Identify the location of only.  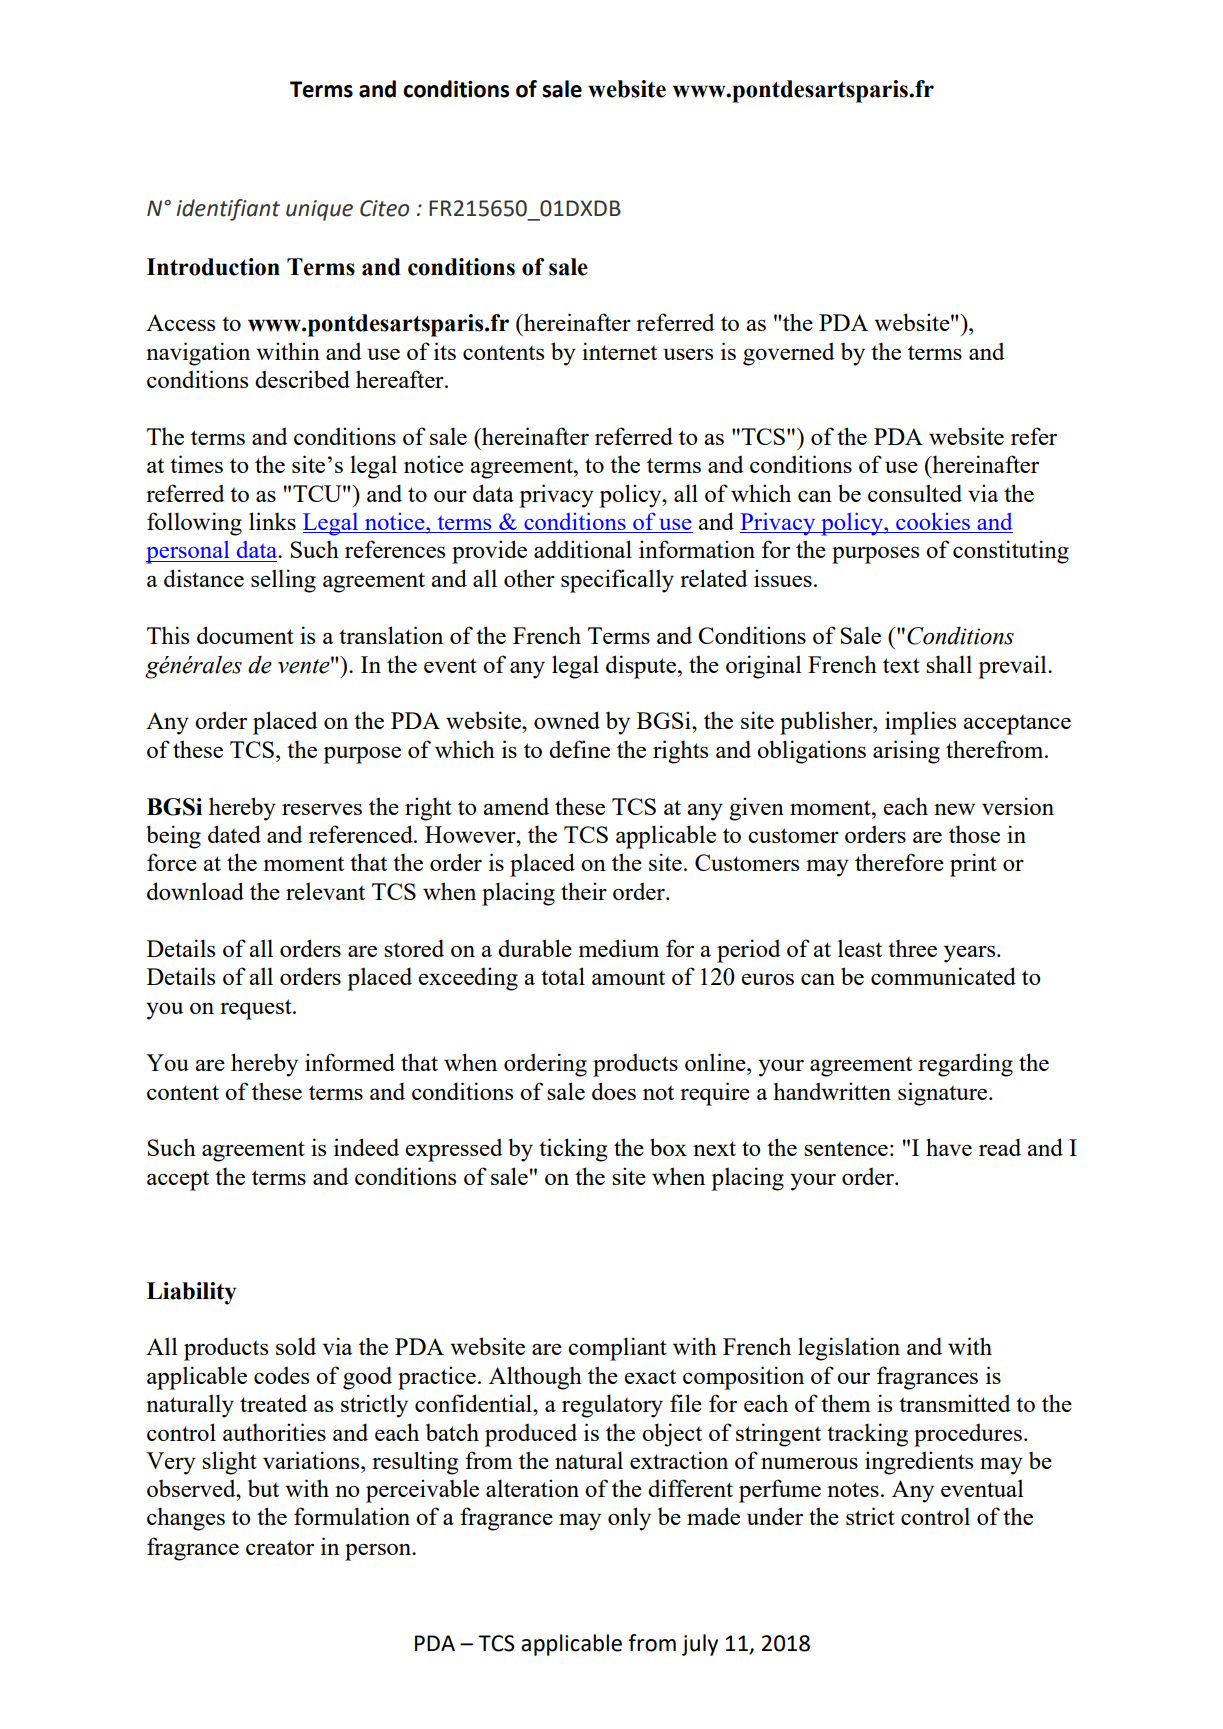
(629, 1519).
